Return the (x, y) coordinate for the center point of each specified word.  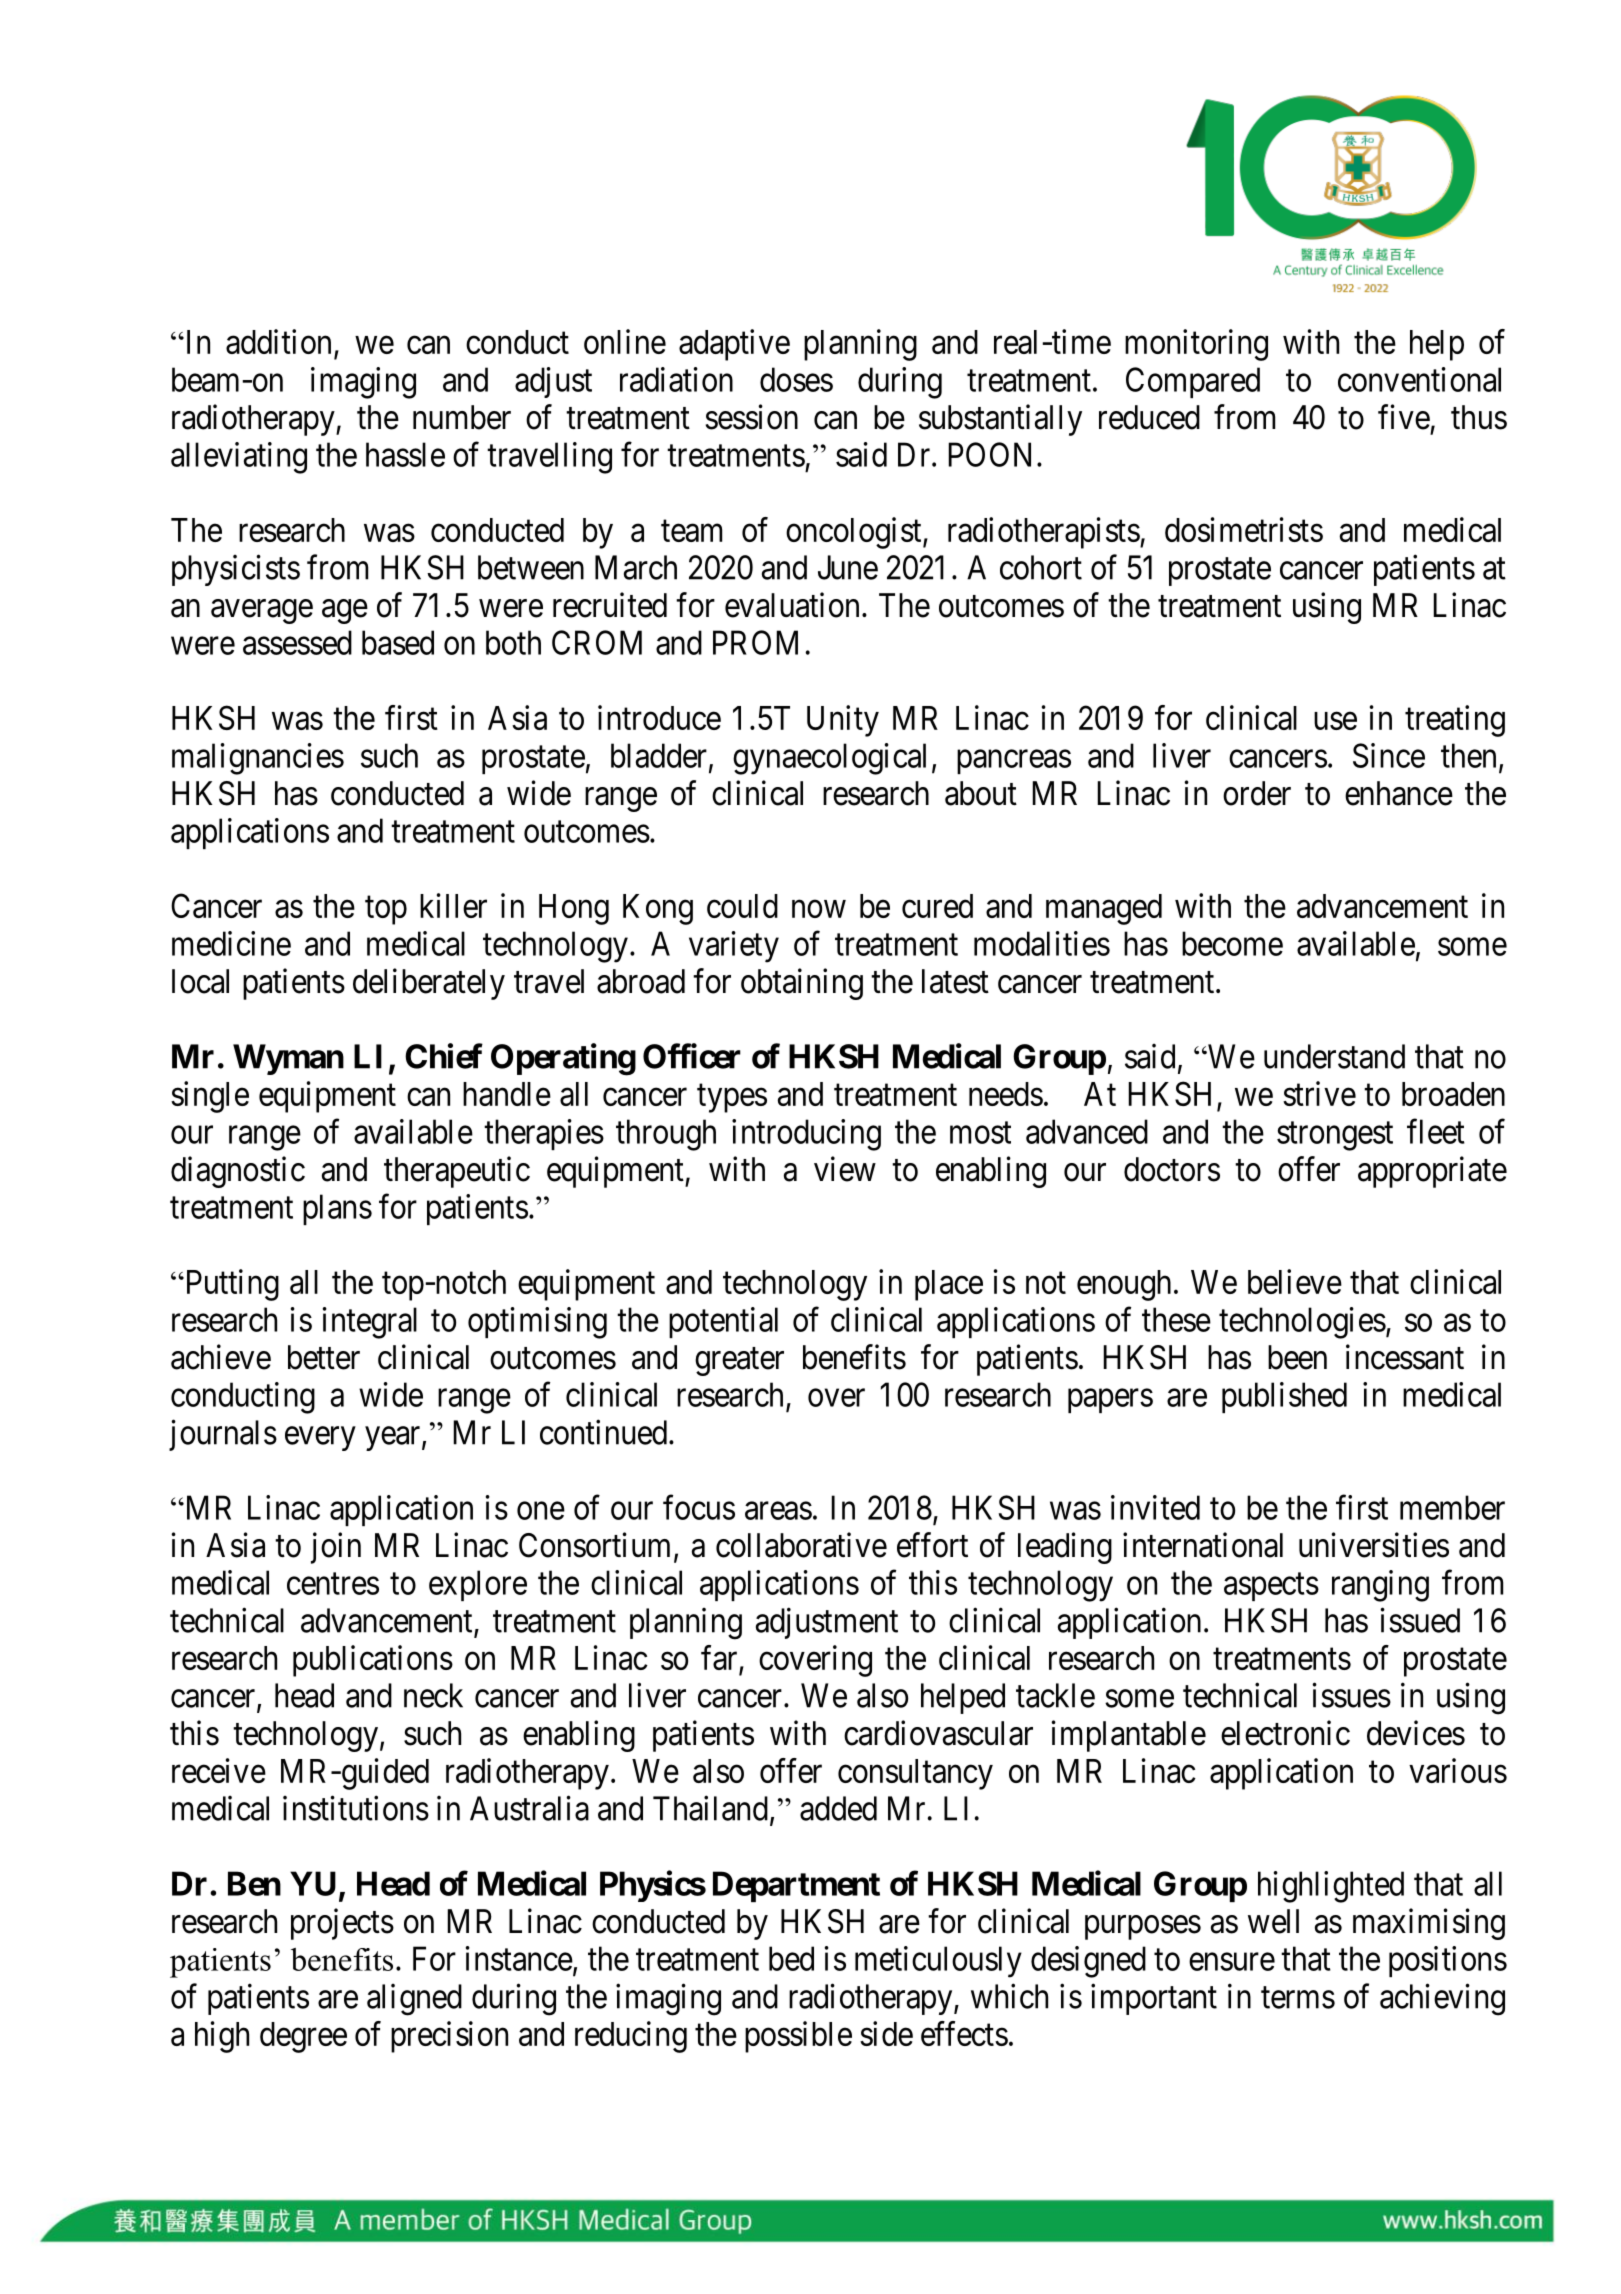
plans (337, 1209)
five (1404, 417)
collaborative (801, 1545)
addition (278, 341)
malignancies (258, 759)
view (845, 1169)
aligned (414, 2000)
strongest (1335, 1136)
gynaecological (829, 759)
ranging (1380, 1586)
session (752, 417)
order (1257, 793)
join (336, 1548)
